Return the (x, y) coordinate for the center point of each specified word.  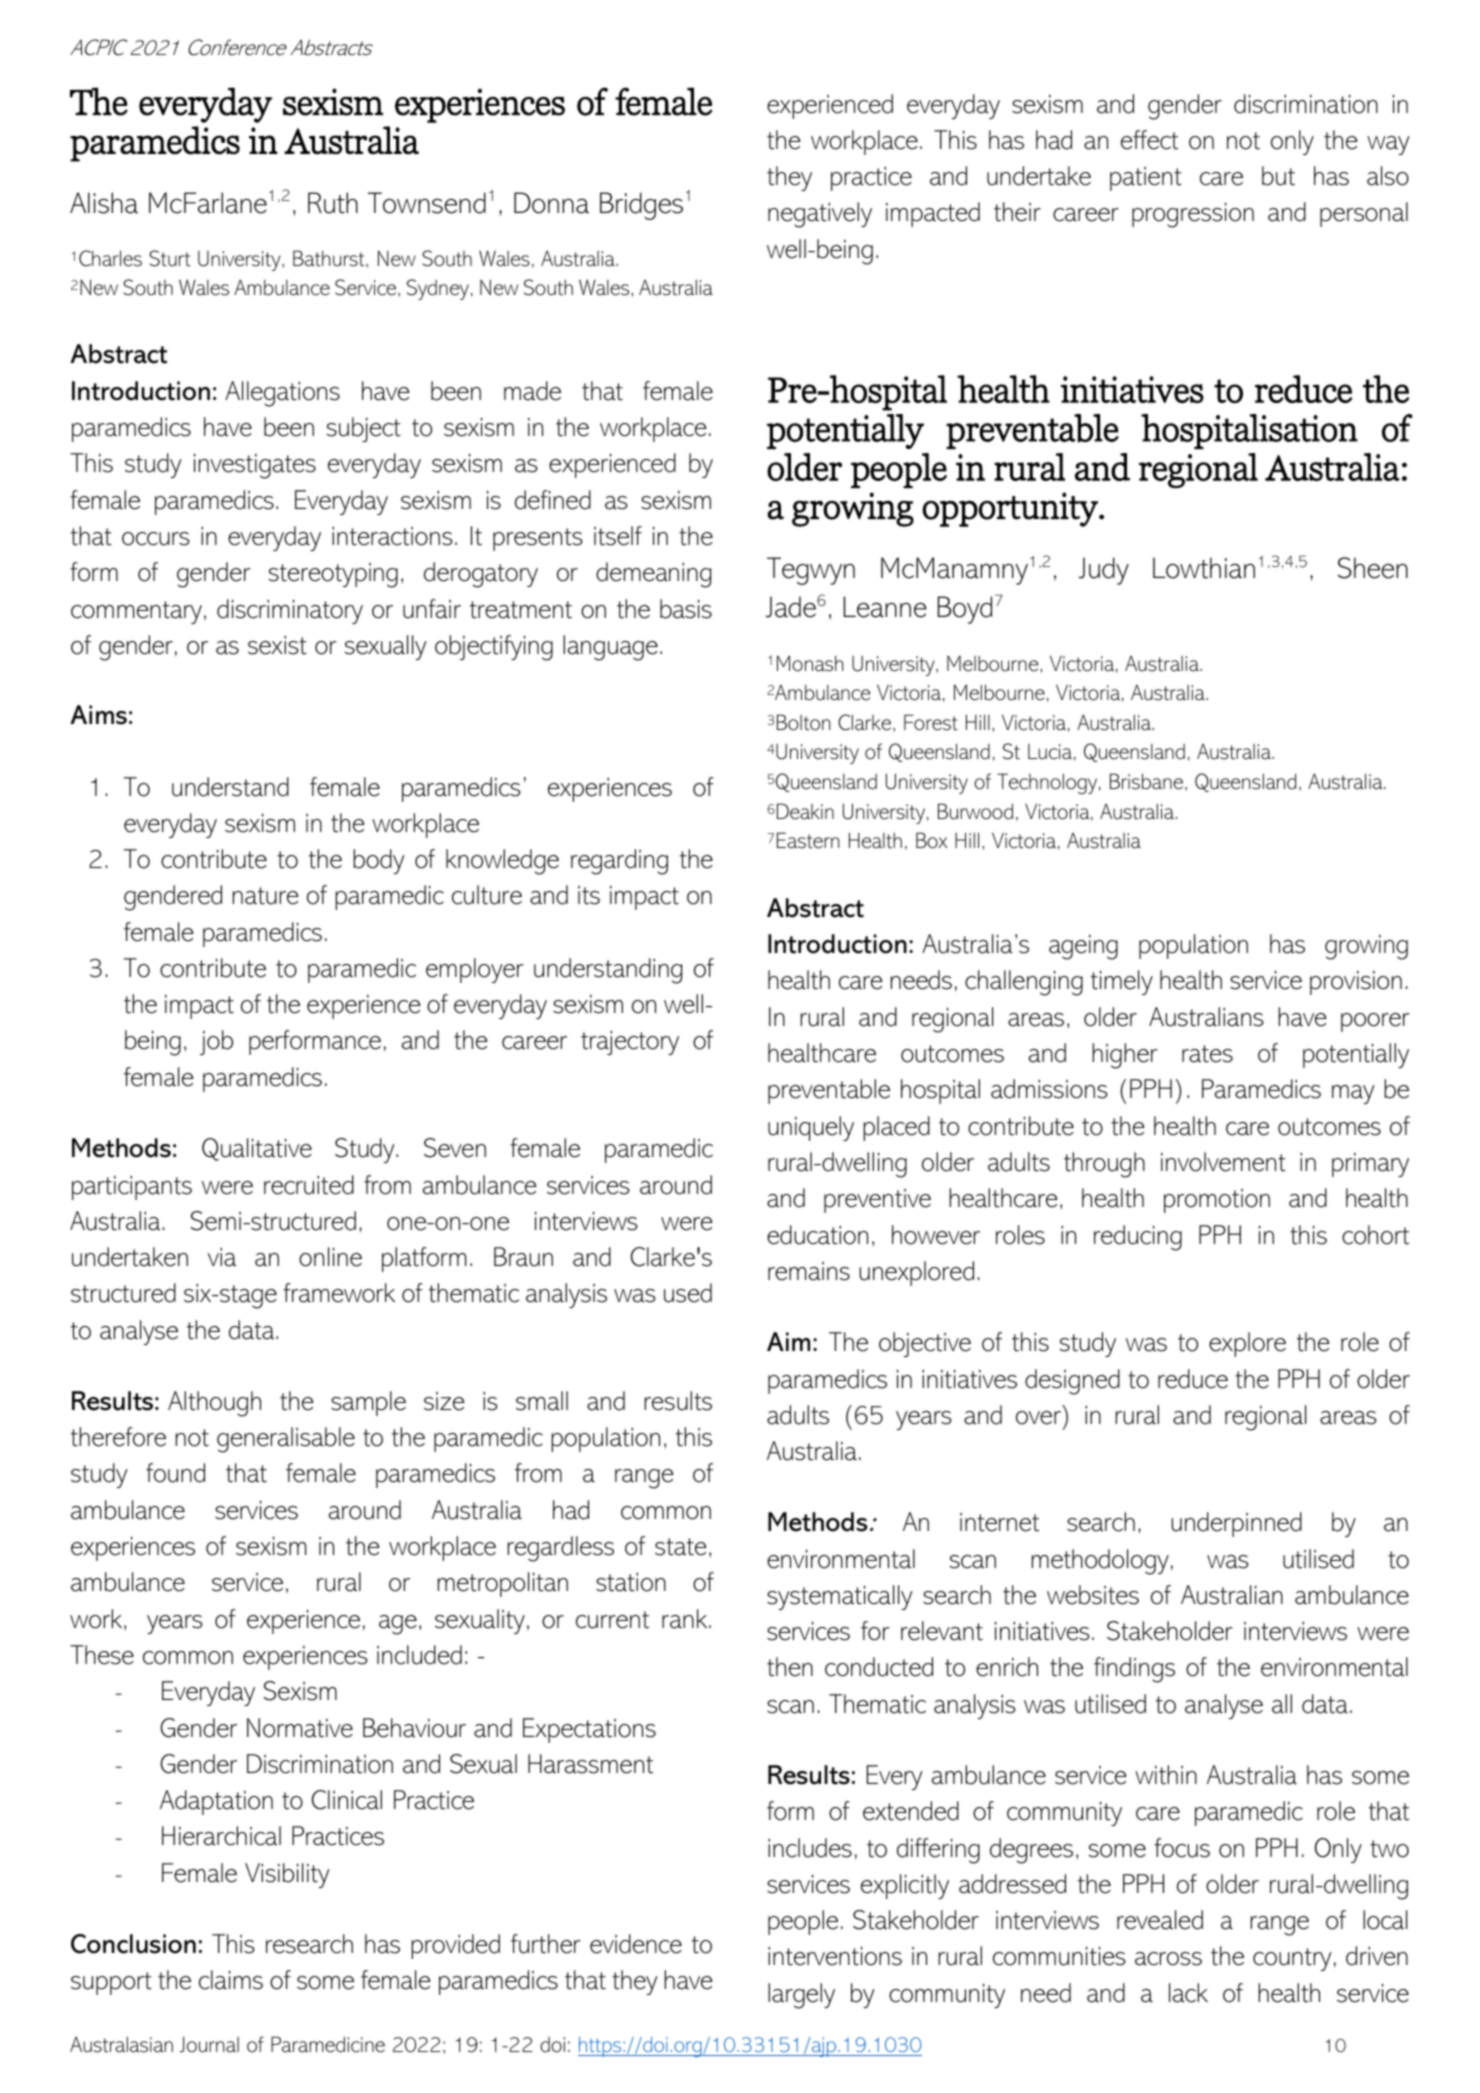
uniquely (811, 1128)
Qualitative (257, 1149)
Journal (209, 2044)
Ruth (333, 203)
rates (1207, 1054)
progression (1193, 215)
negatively (820, 215)
